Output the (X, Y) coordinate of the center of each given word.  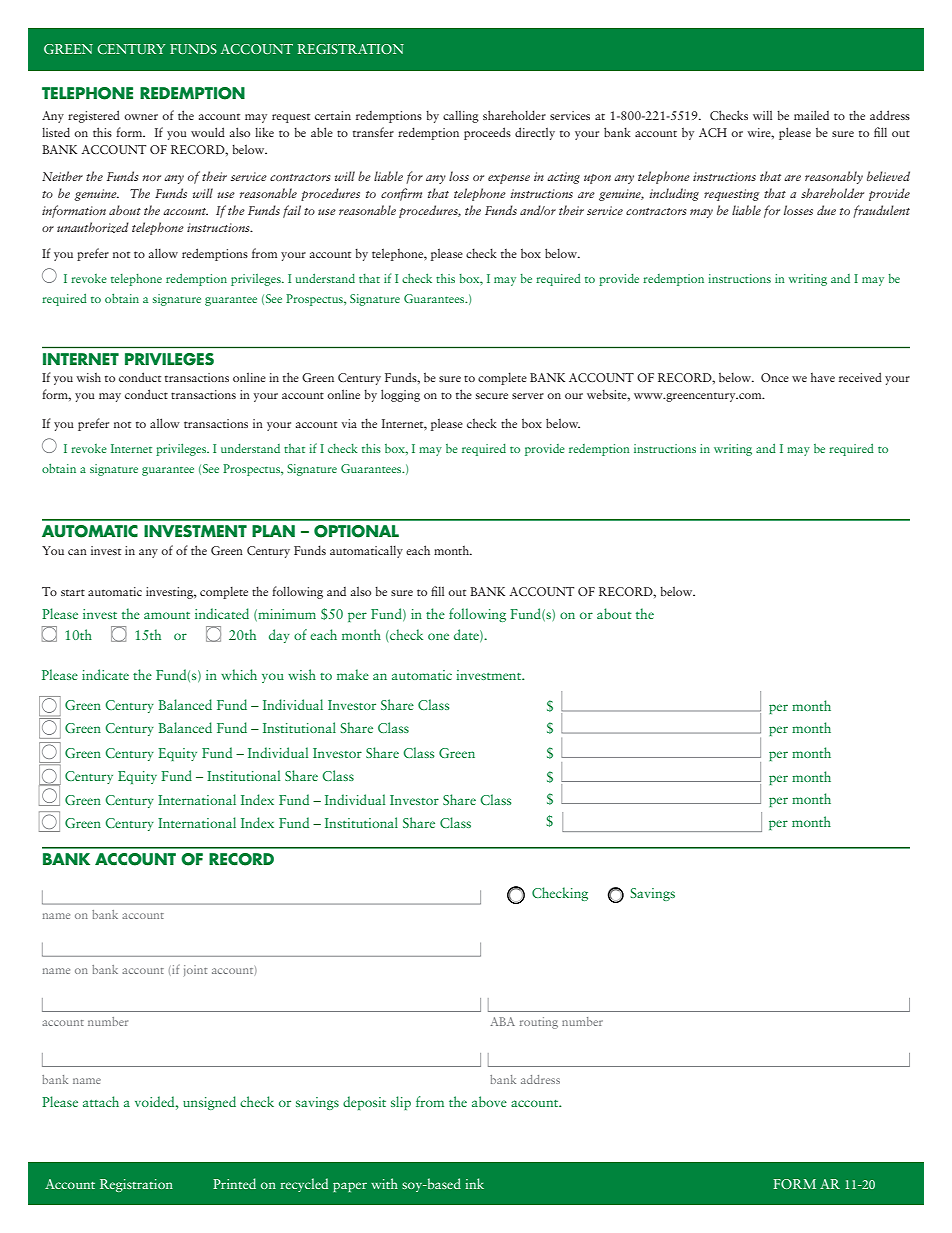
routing (539, 1023)
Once (775, 377)
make (353, 674)
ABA (503, 1021)
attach (101, 1101)
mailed (811, 115)
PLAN (273, 531)
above (489, 1101)
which (239, 674)
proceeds (487, 133)
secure (492, 396)
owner (141, 117)
